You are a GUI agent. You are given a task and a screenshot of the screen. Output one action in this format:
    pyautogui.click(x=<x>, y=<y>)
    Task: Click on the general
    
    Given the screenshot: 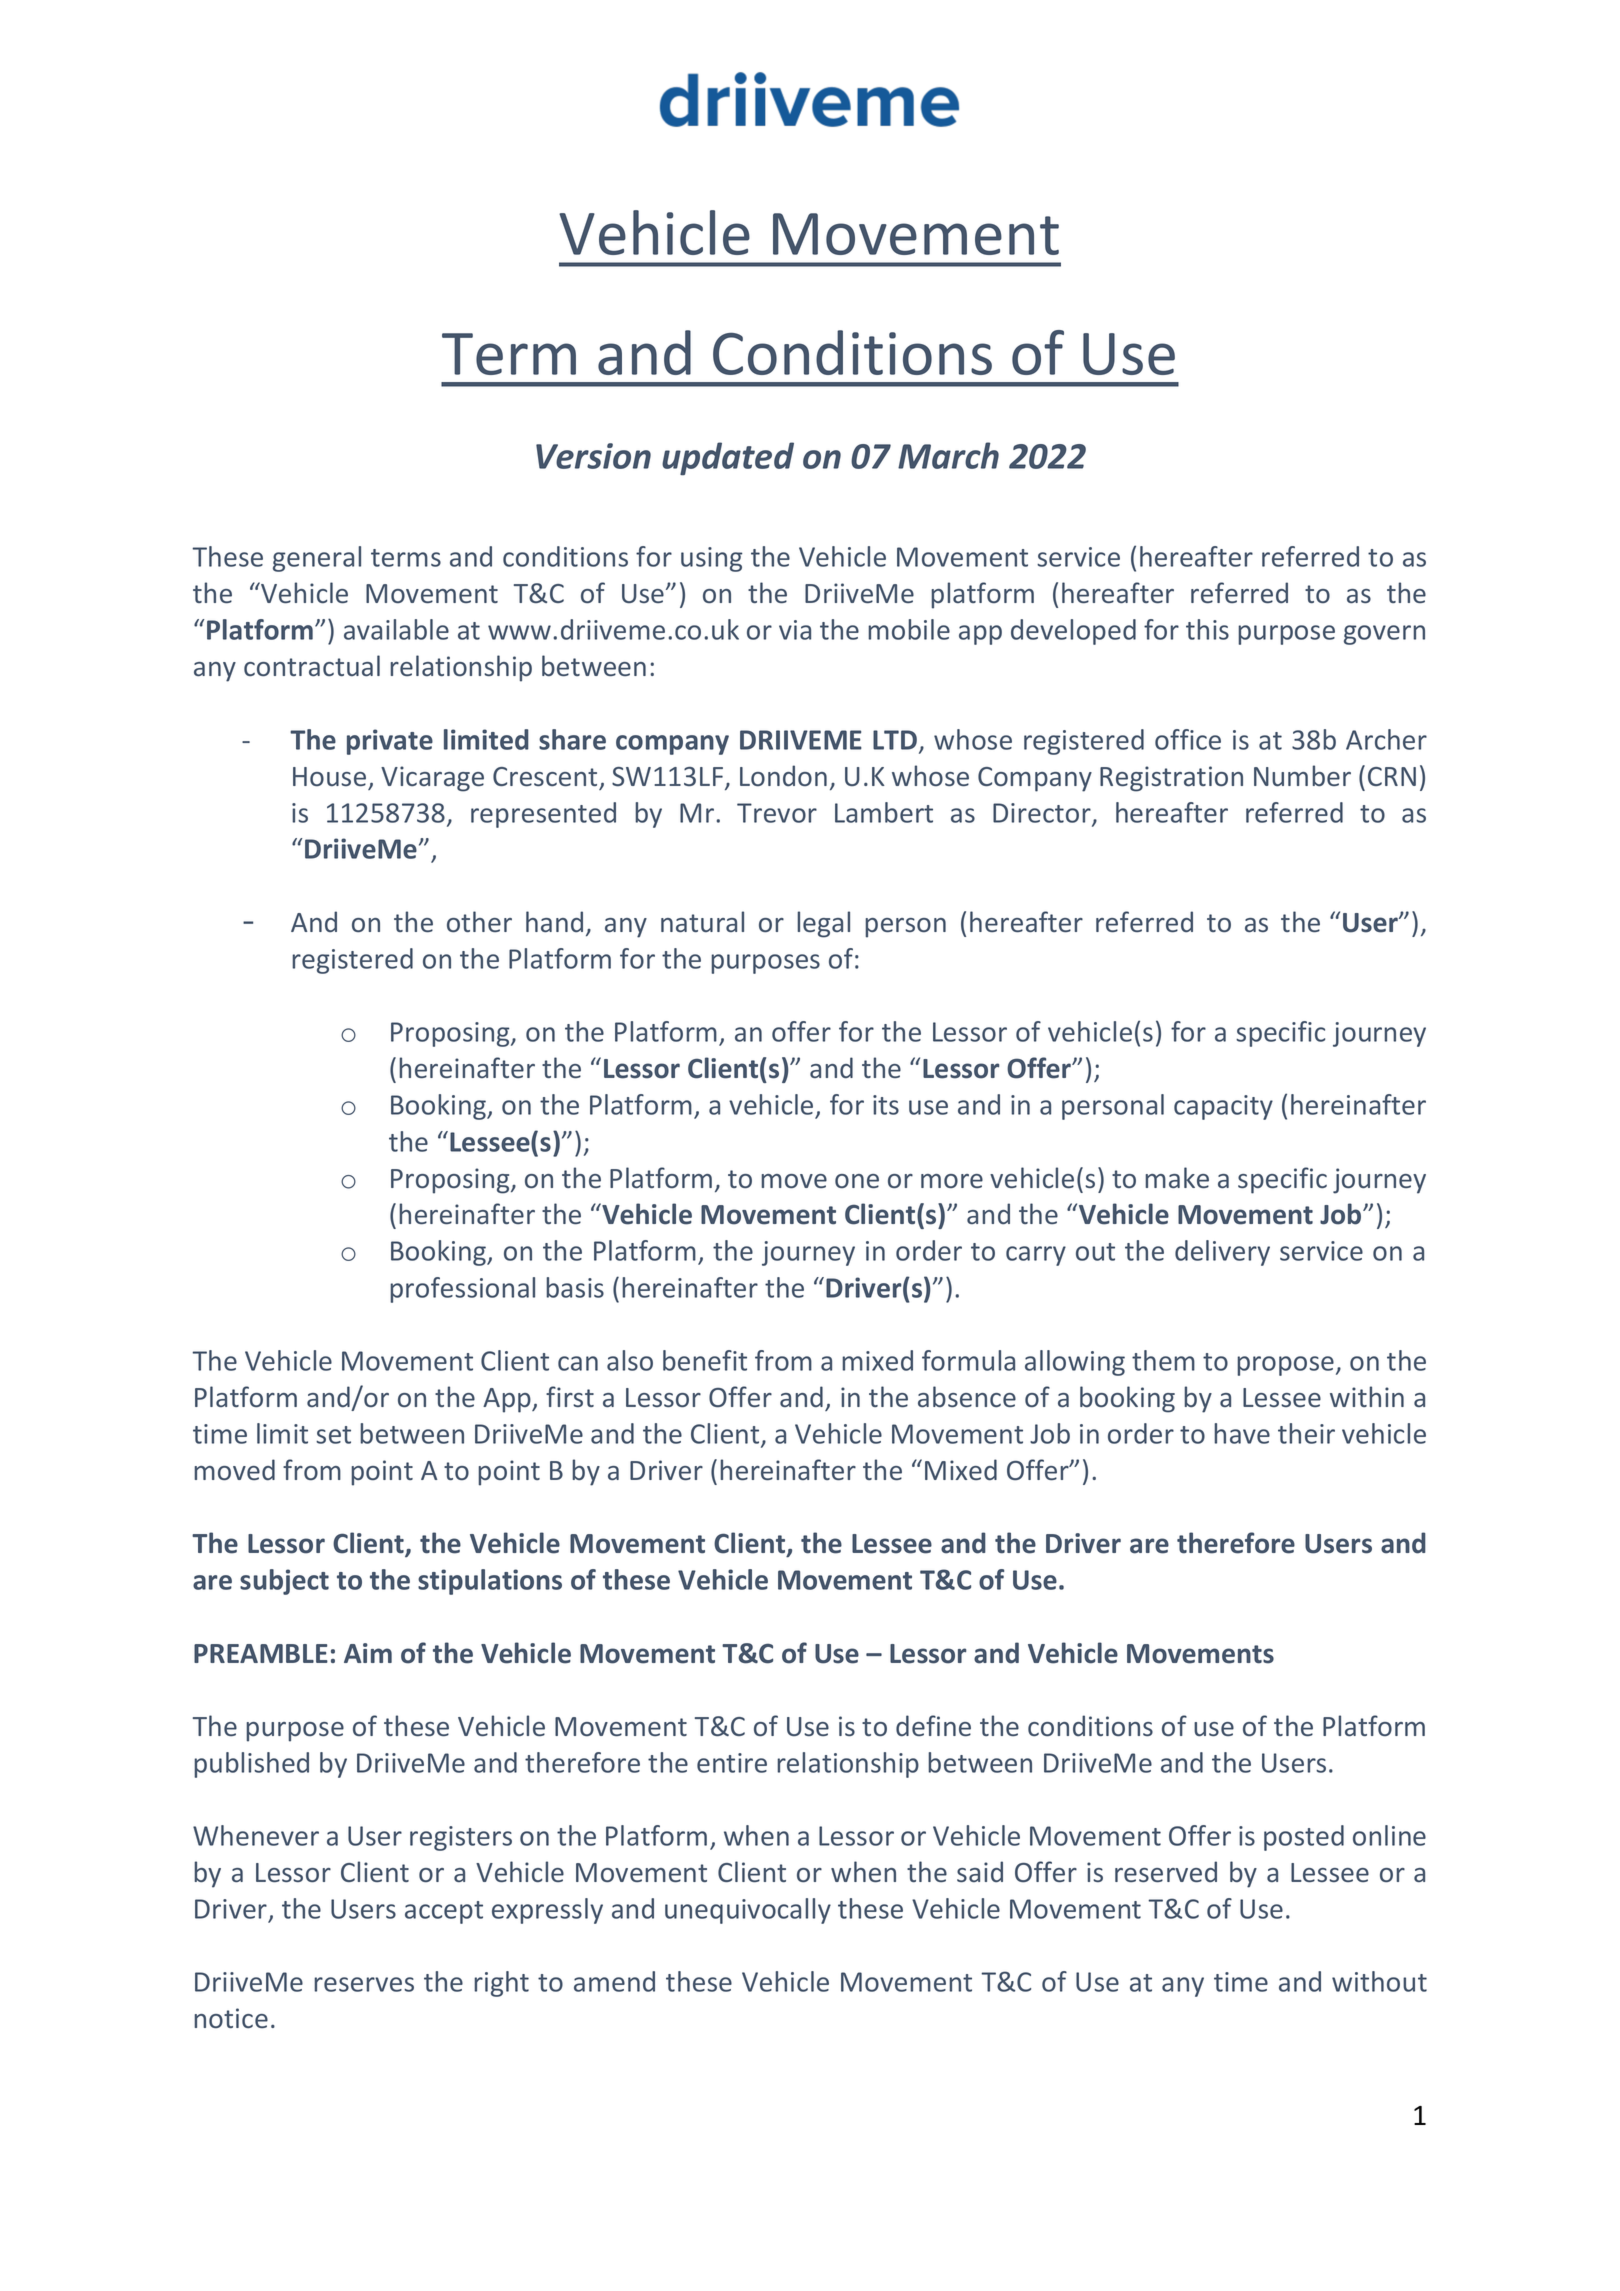 What is the action you would take?
    pyautogui.click(x=317, y=559)
